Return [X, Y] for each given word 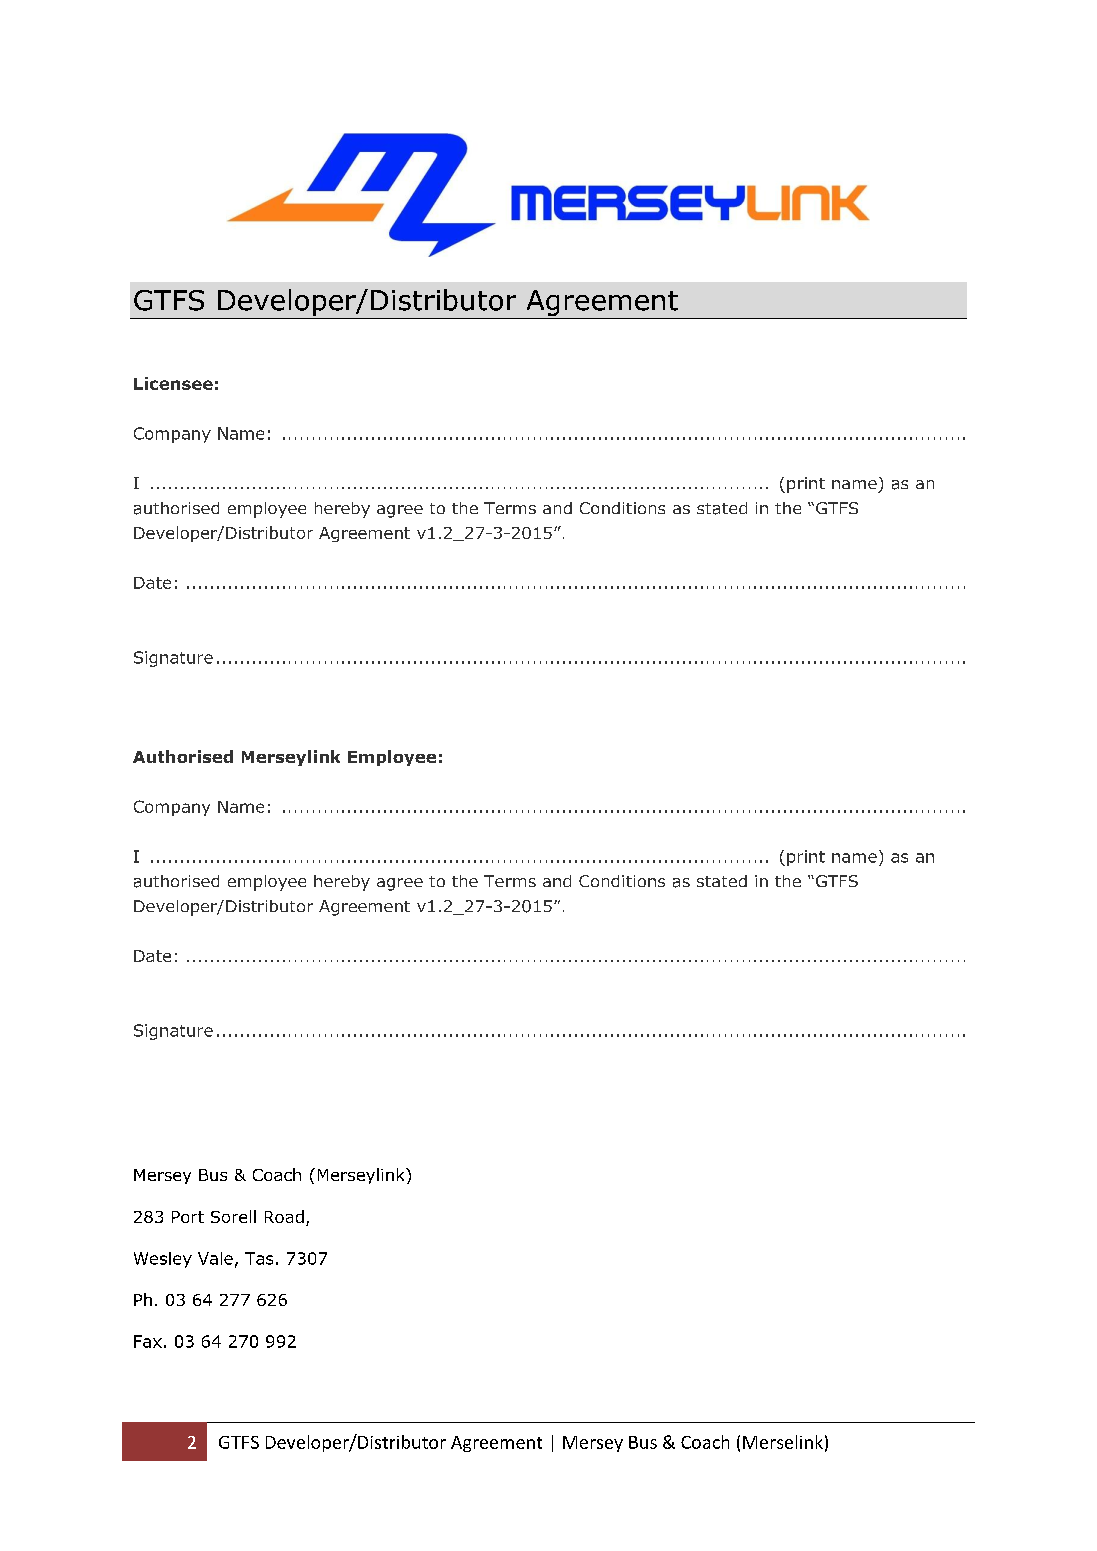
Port [188, 1217]
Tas [259, 1258]
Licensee [173, 383]
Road [284, 1216]
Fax [148, 1341]
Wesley [163, 1260]
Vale [215, 1258]
